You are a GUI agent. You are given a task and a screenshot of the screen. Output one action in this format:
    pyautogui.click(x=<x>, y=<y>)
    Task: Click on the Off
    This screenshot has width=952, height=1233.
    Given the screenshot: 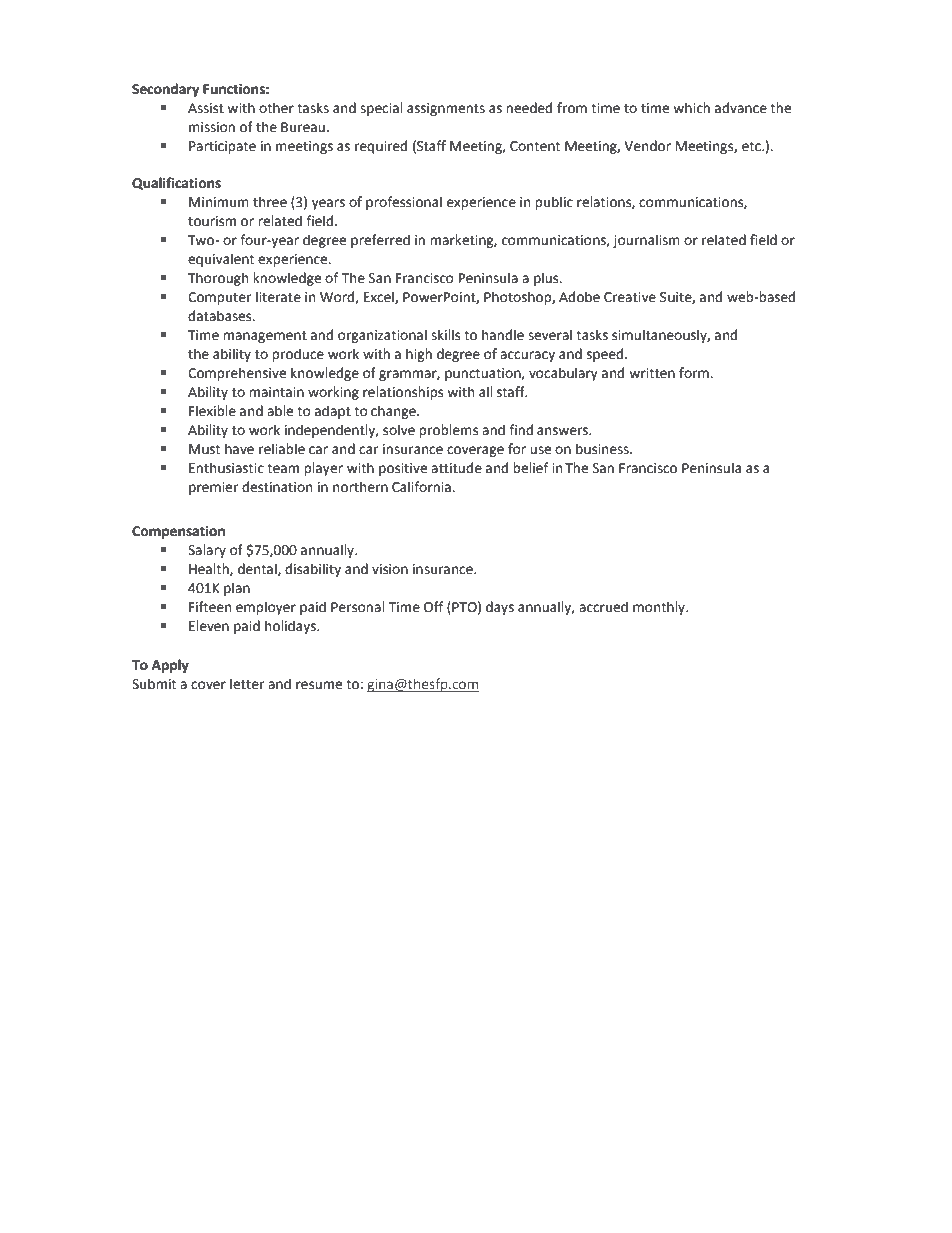 What is the action you would take?
    pyautogui.click(x=433, y=607)
